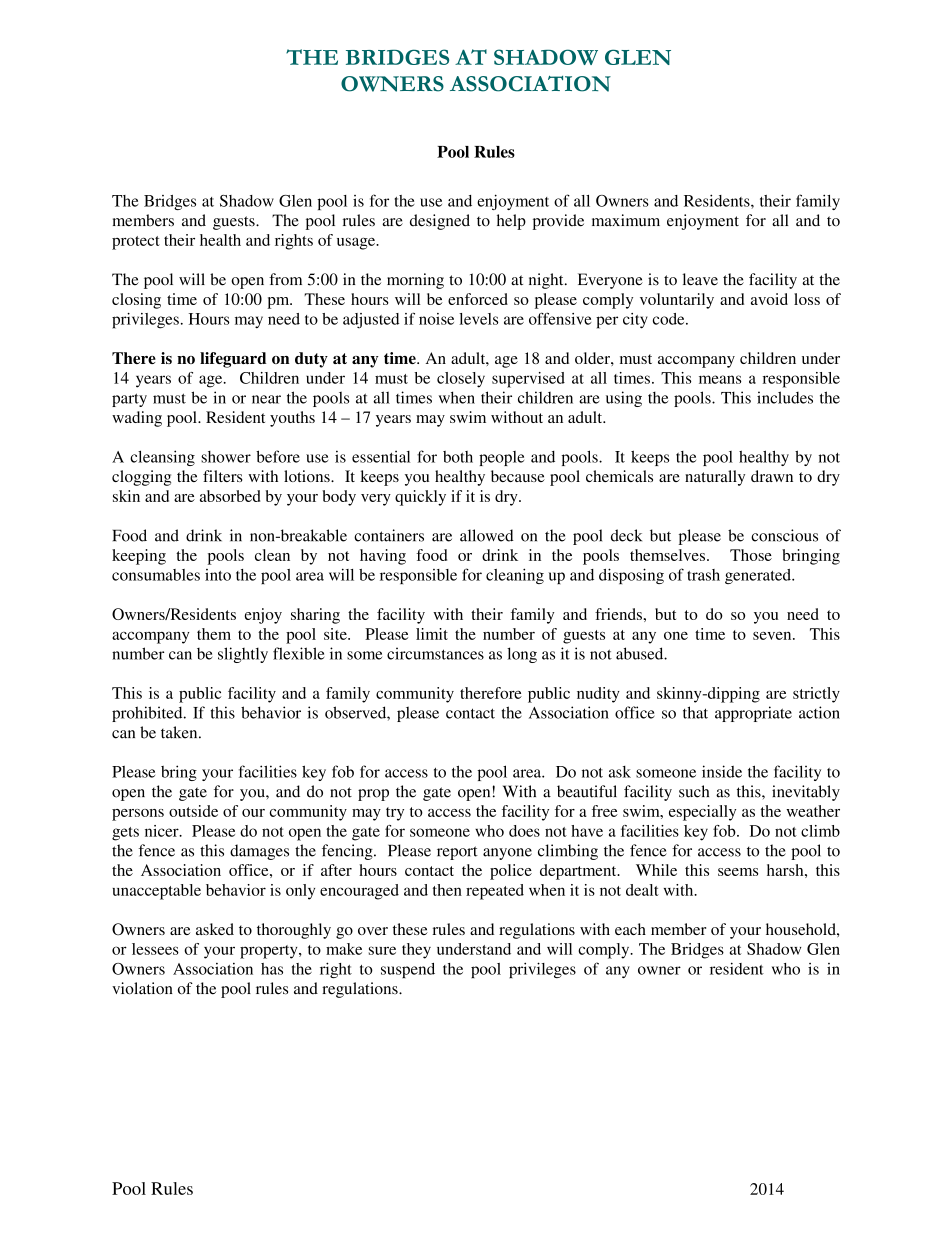  I want to click on leave, so click(700, 279).
